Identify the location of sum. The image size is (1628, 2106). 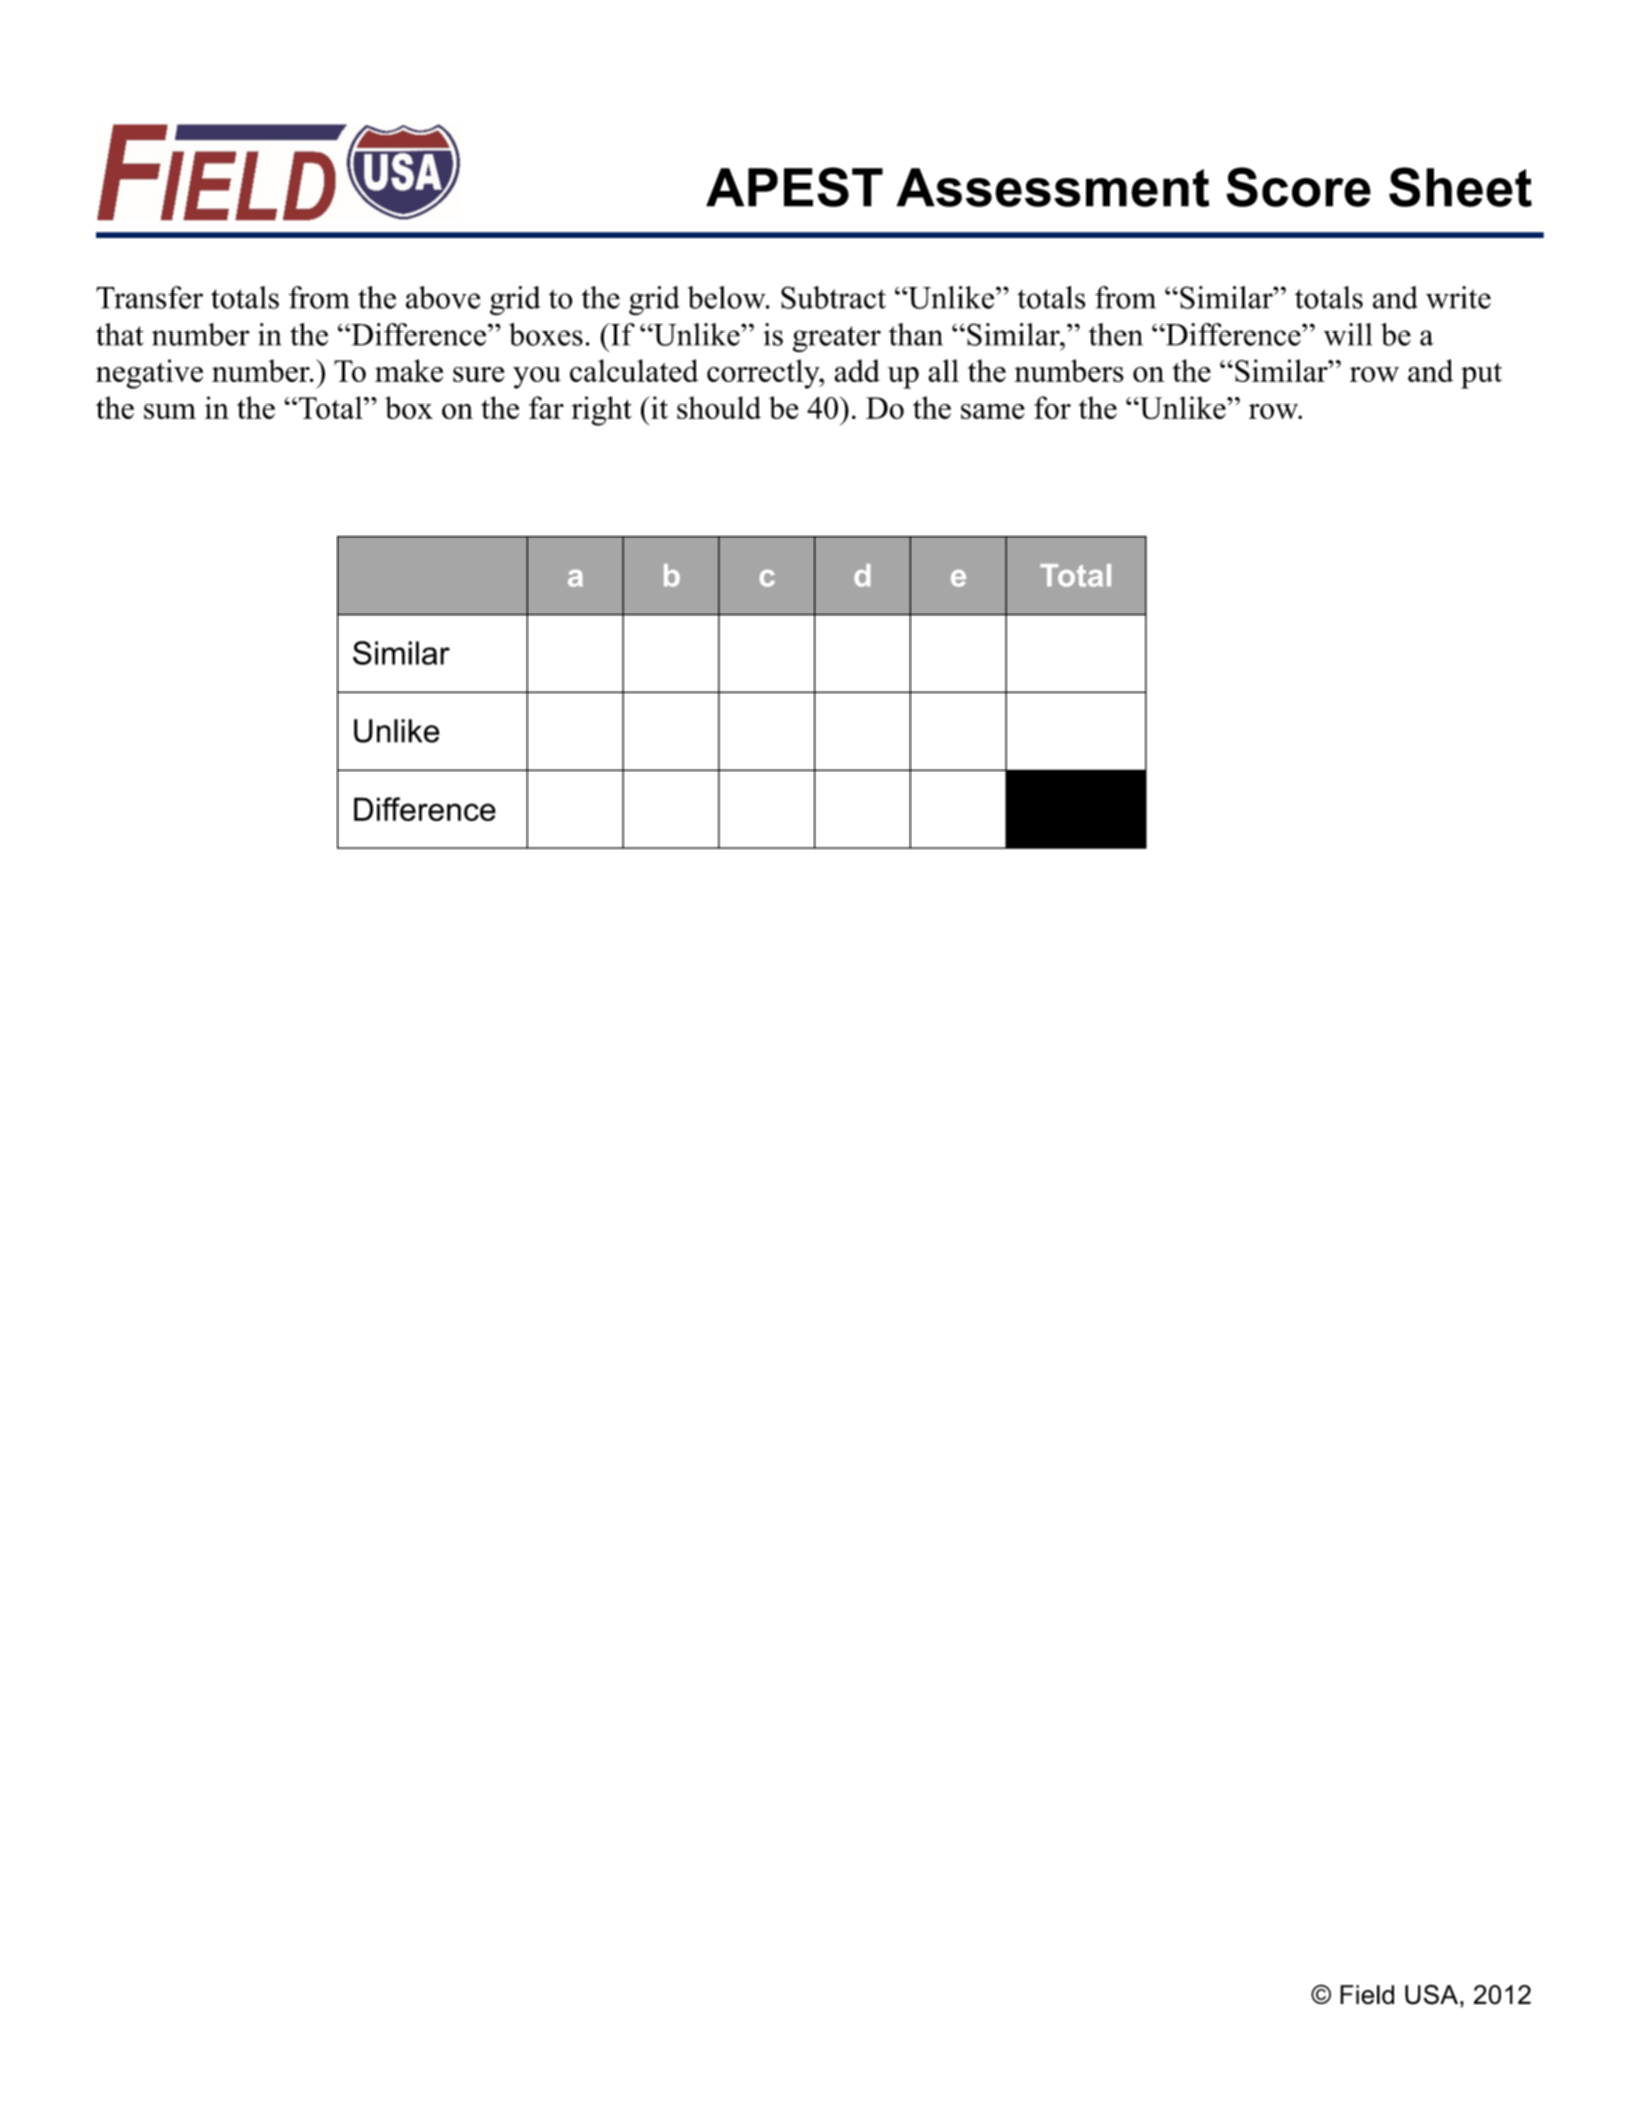
(170, 411).
